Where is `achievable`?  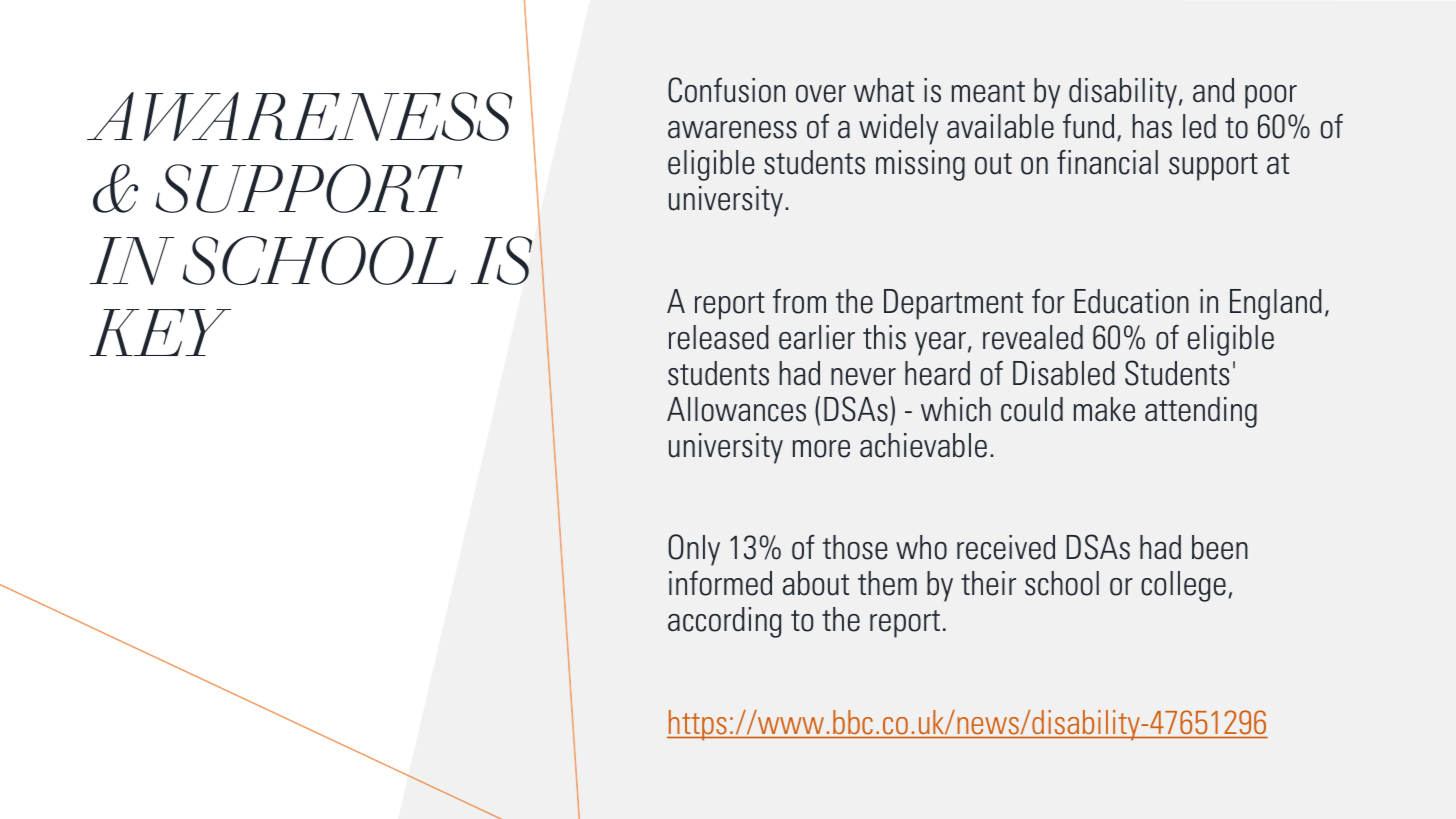
achievable is located at coordinates (923, 445).
